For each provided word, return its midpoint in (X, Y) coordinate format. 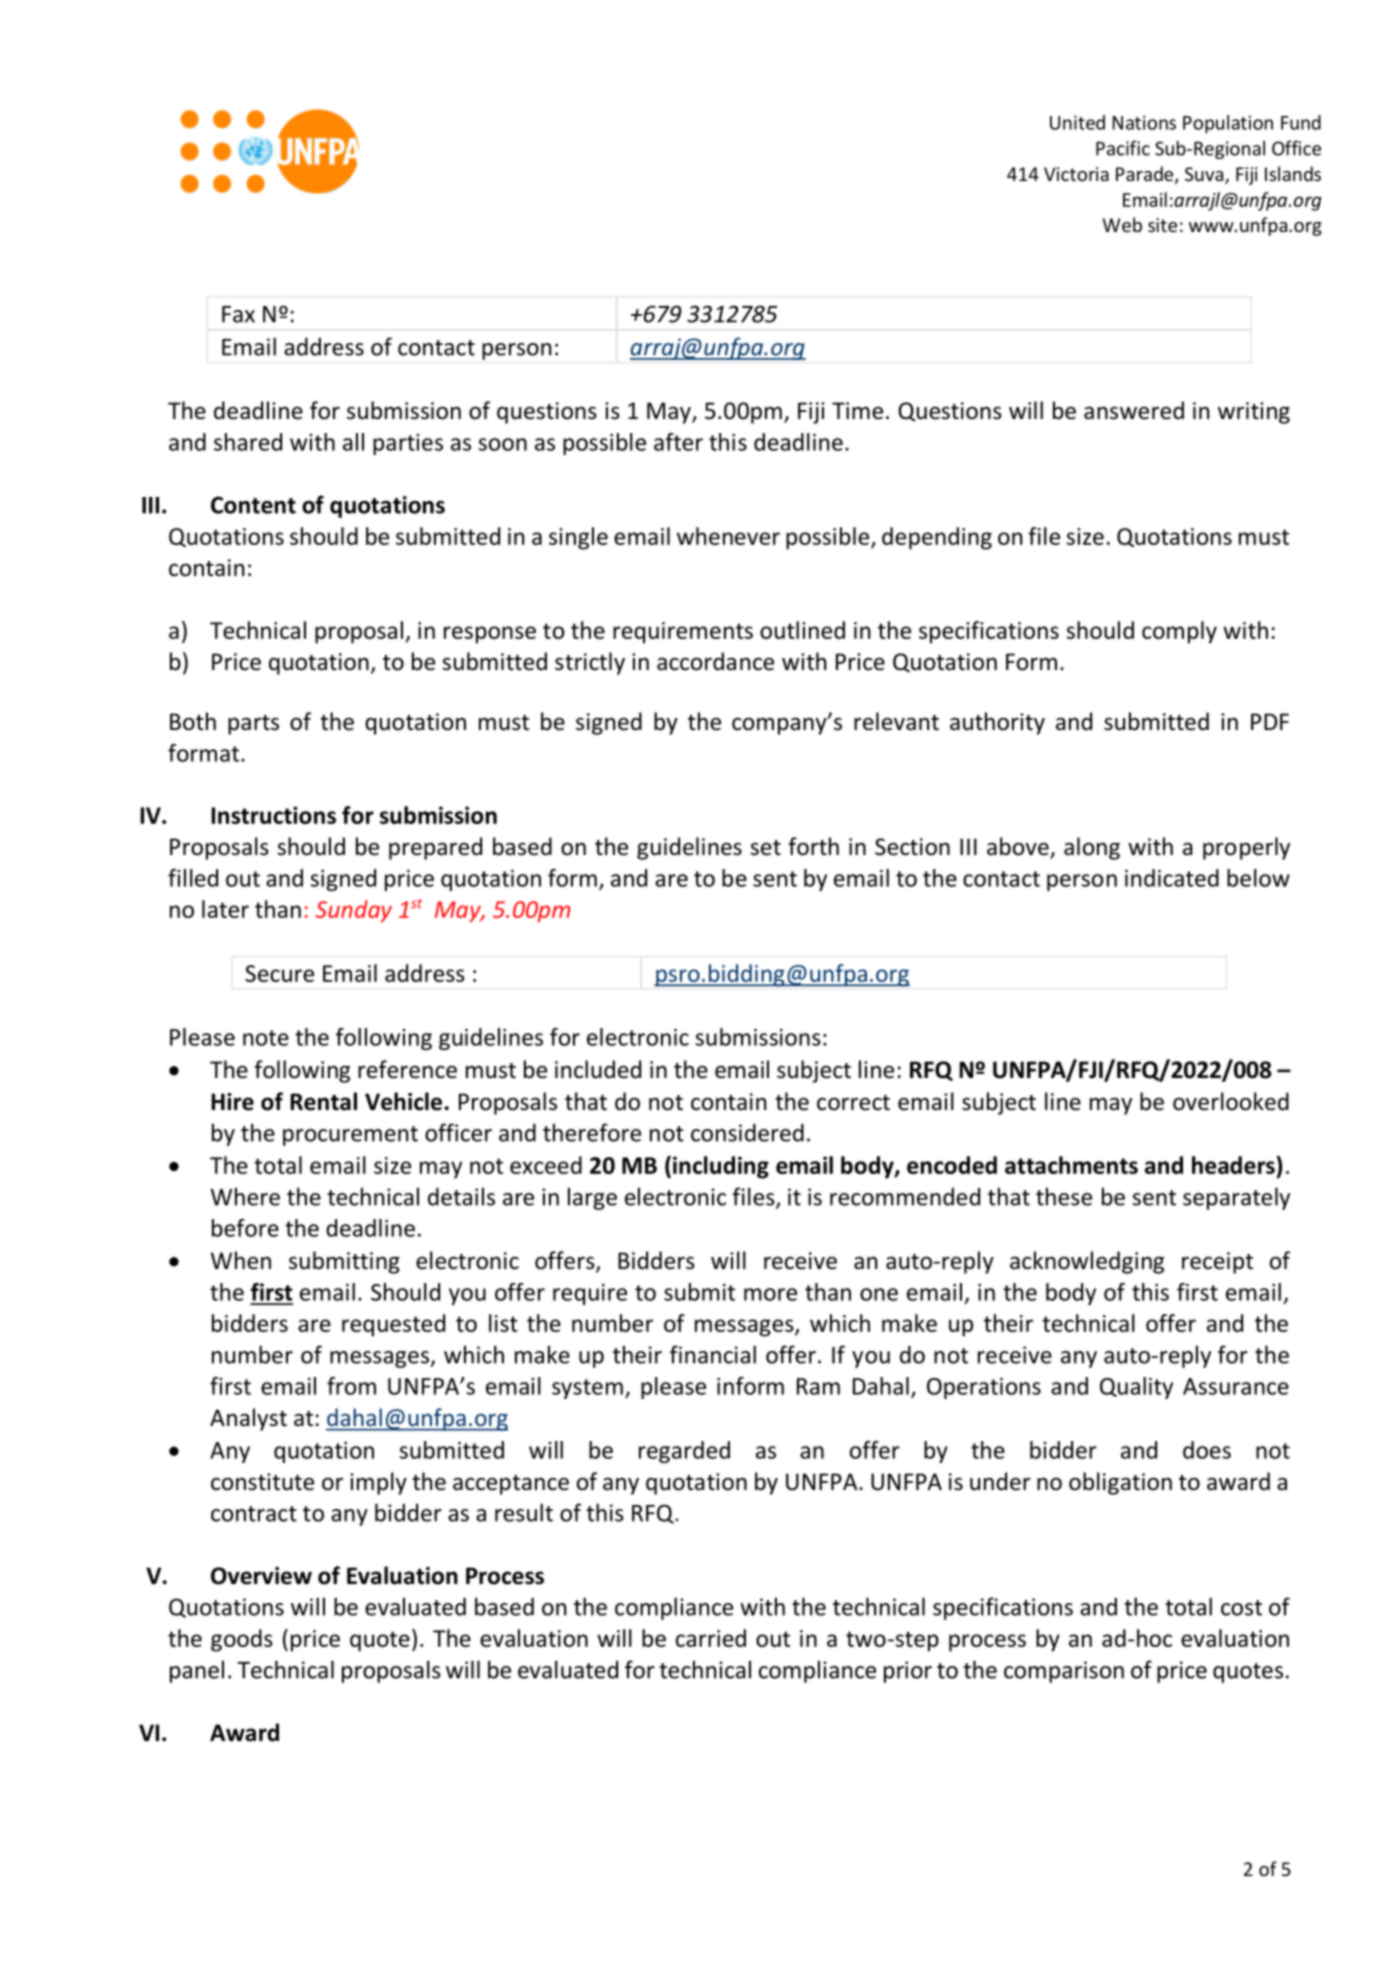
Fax (238, 314)
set (765, 848)
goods (242, 1640)
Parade (1146, 175)
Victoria (1076, 174)
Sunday (353, 911)
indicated (1172, 878)
